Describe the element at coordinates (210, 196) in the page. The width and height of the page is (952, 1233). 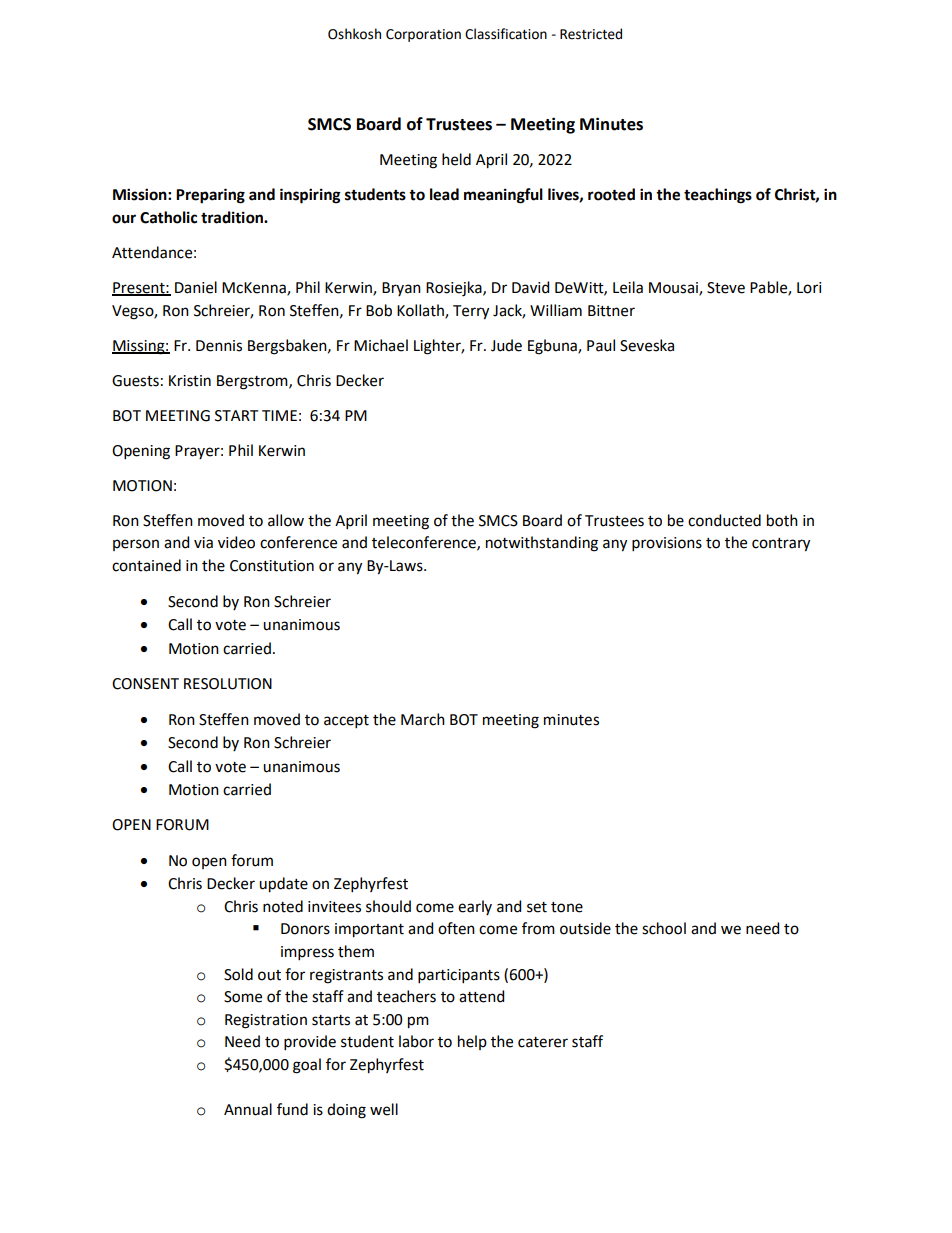
I see `Preparing` at that location.
